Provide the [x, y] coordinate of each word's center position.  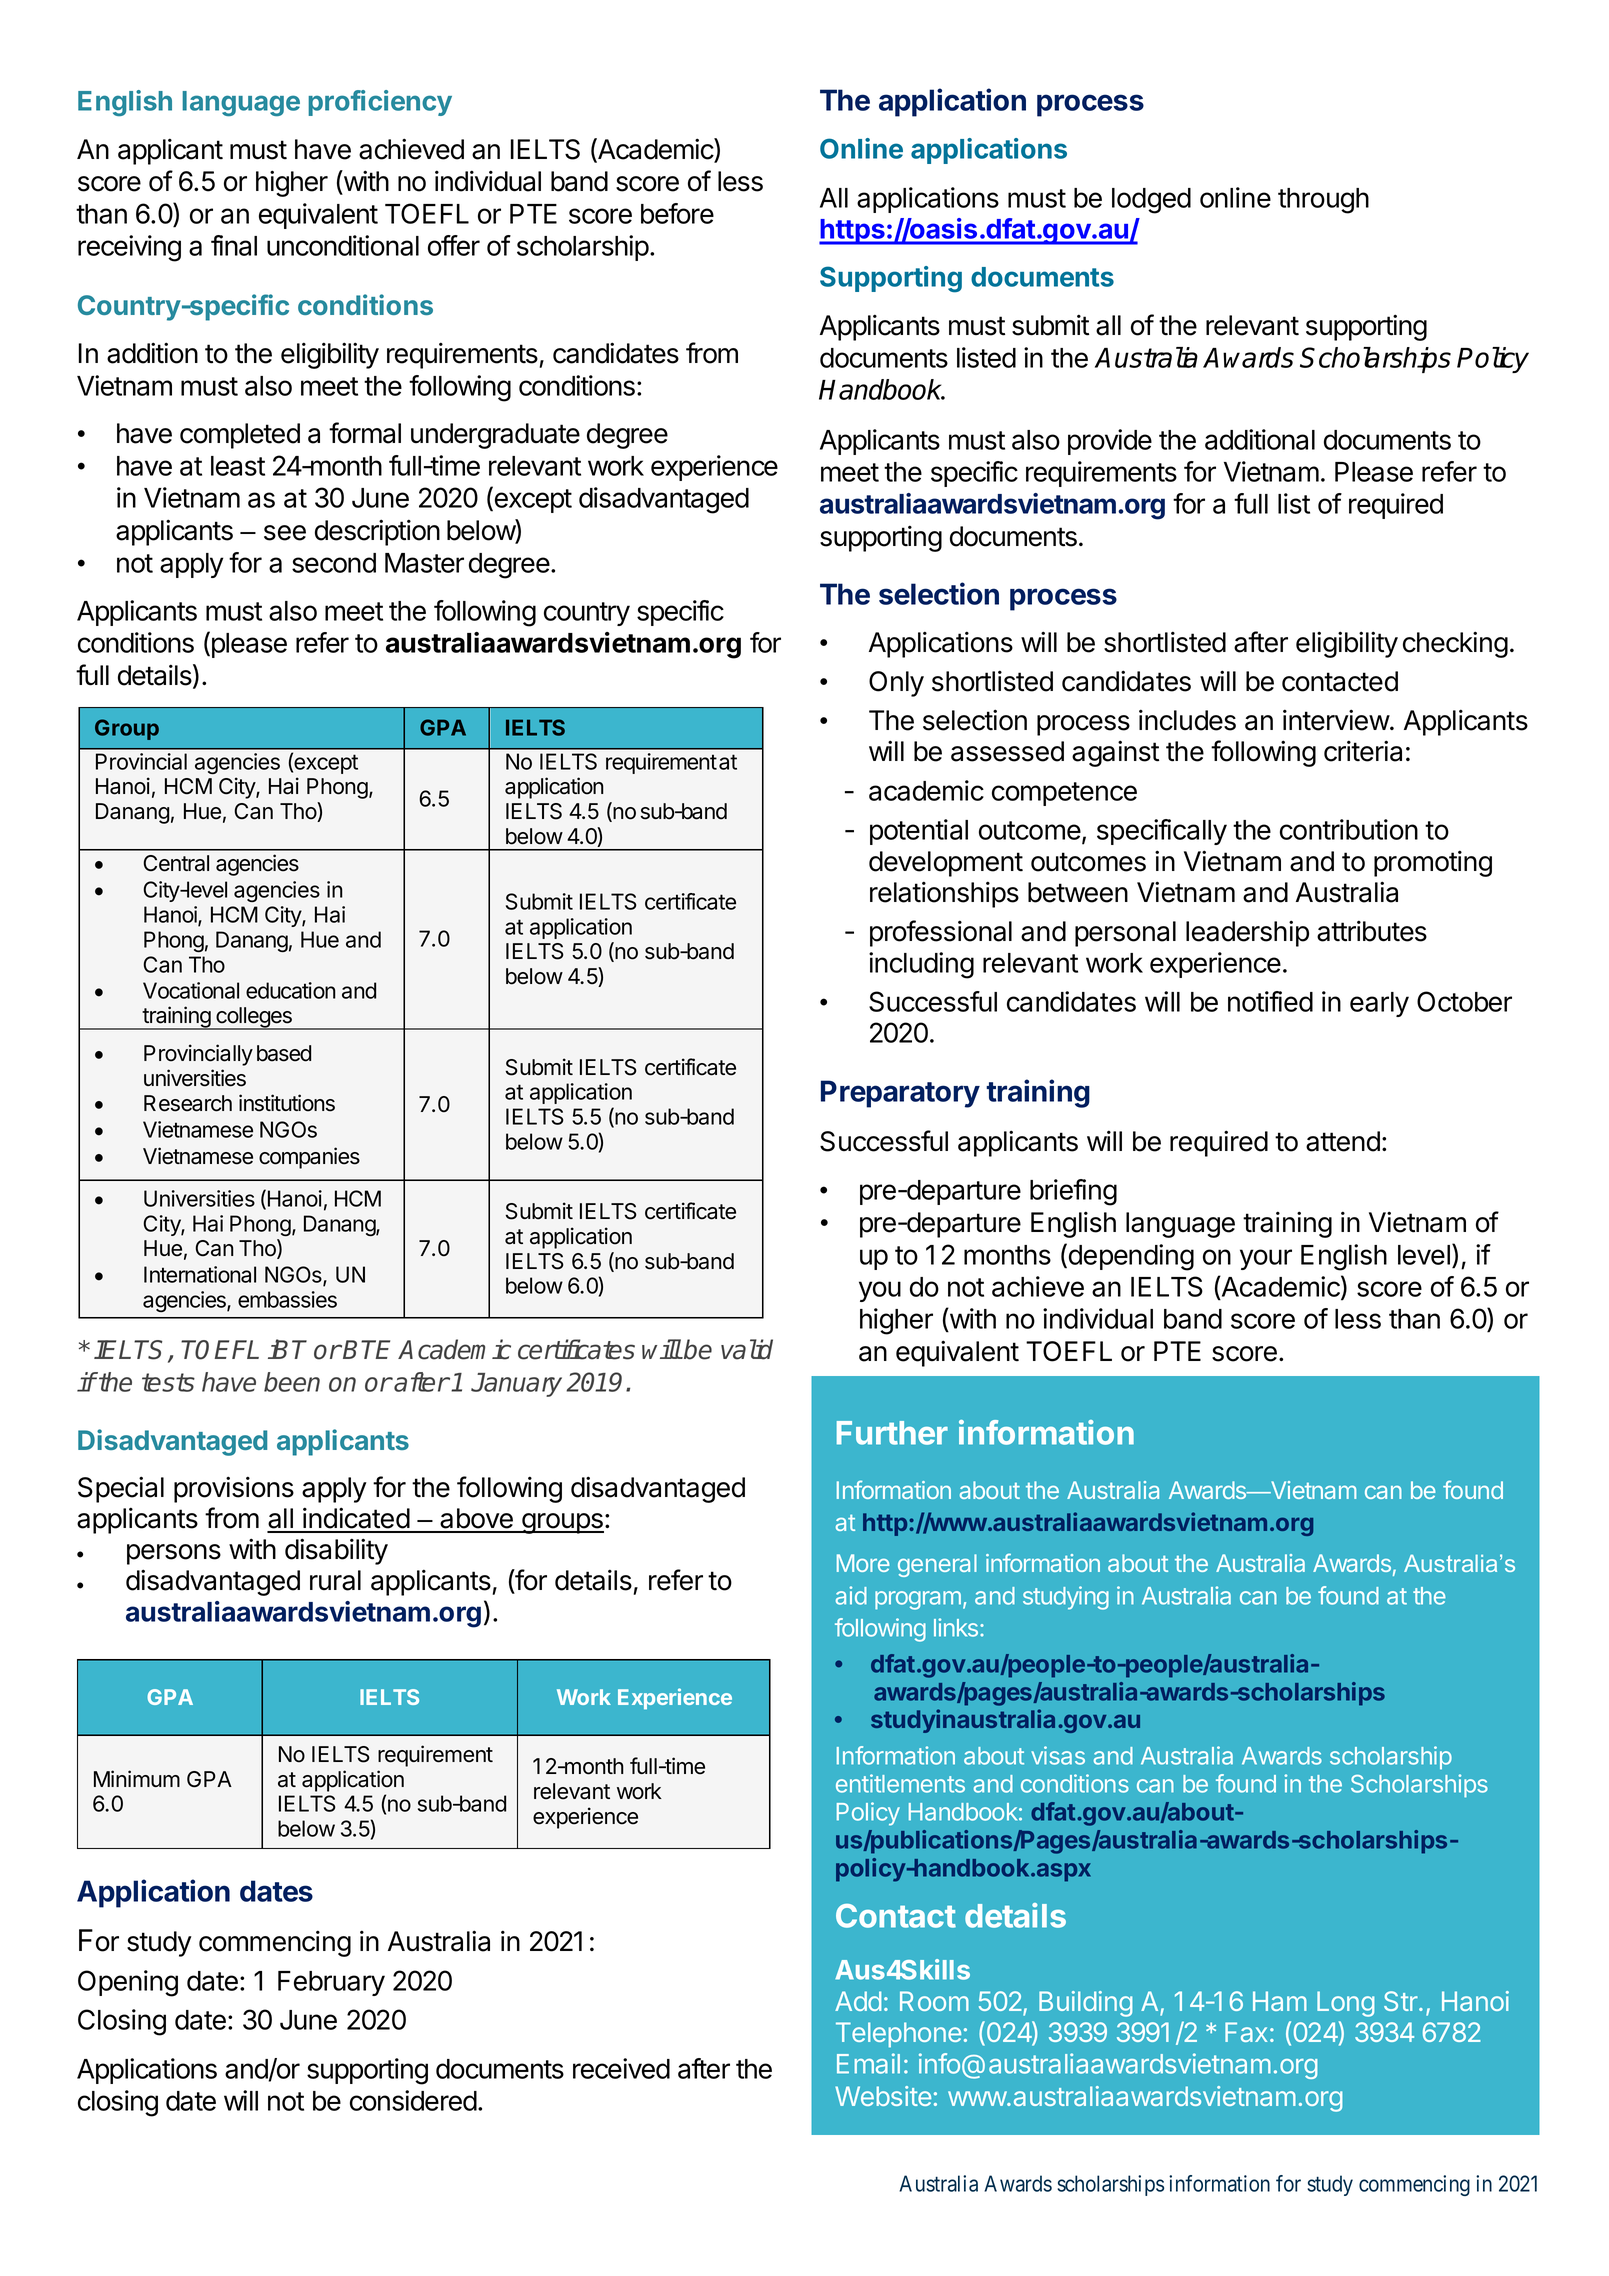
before [677, 213]
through [1323, 201]
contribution [1349, 829]
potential [919, 832]
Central [176, 863]
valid [747, 1349]
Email [868, 2063]
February [331, 1983]
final [234, 245]
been [292, 1382]
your [1266, 1259]
